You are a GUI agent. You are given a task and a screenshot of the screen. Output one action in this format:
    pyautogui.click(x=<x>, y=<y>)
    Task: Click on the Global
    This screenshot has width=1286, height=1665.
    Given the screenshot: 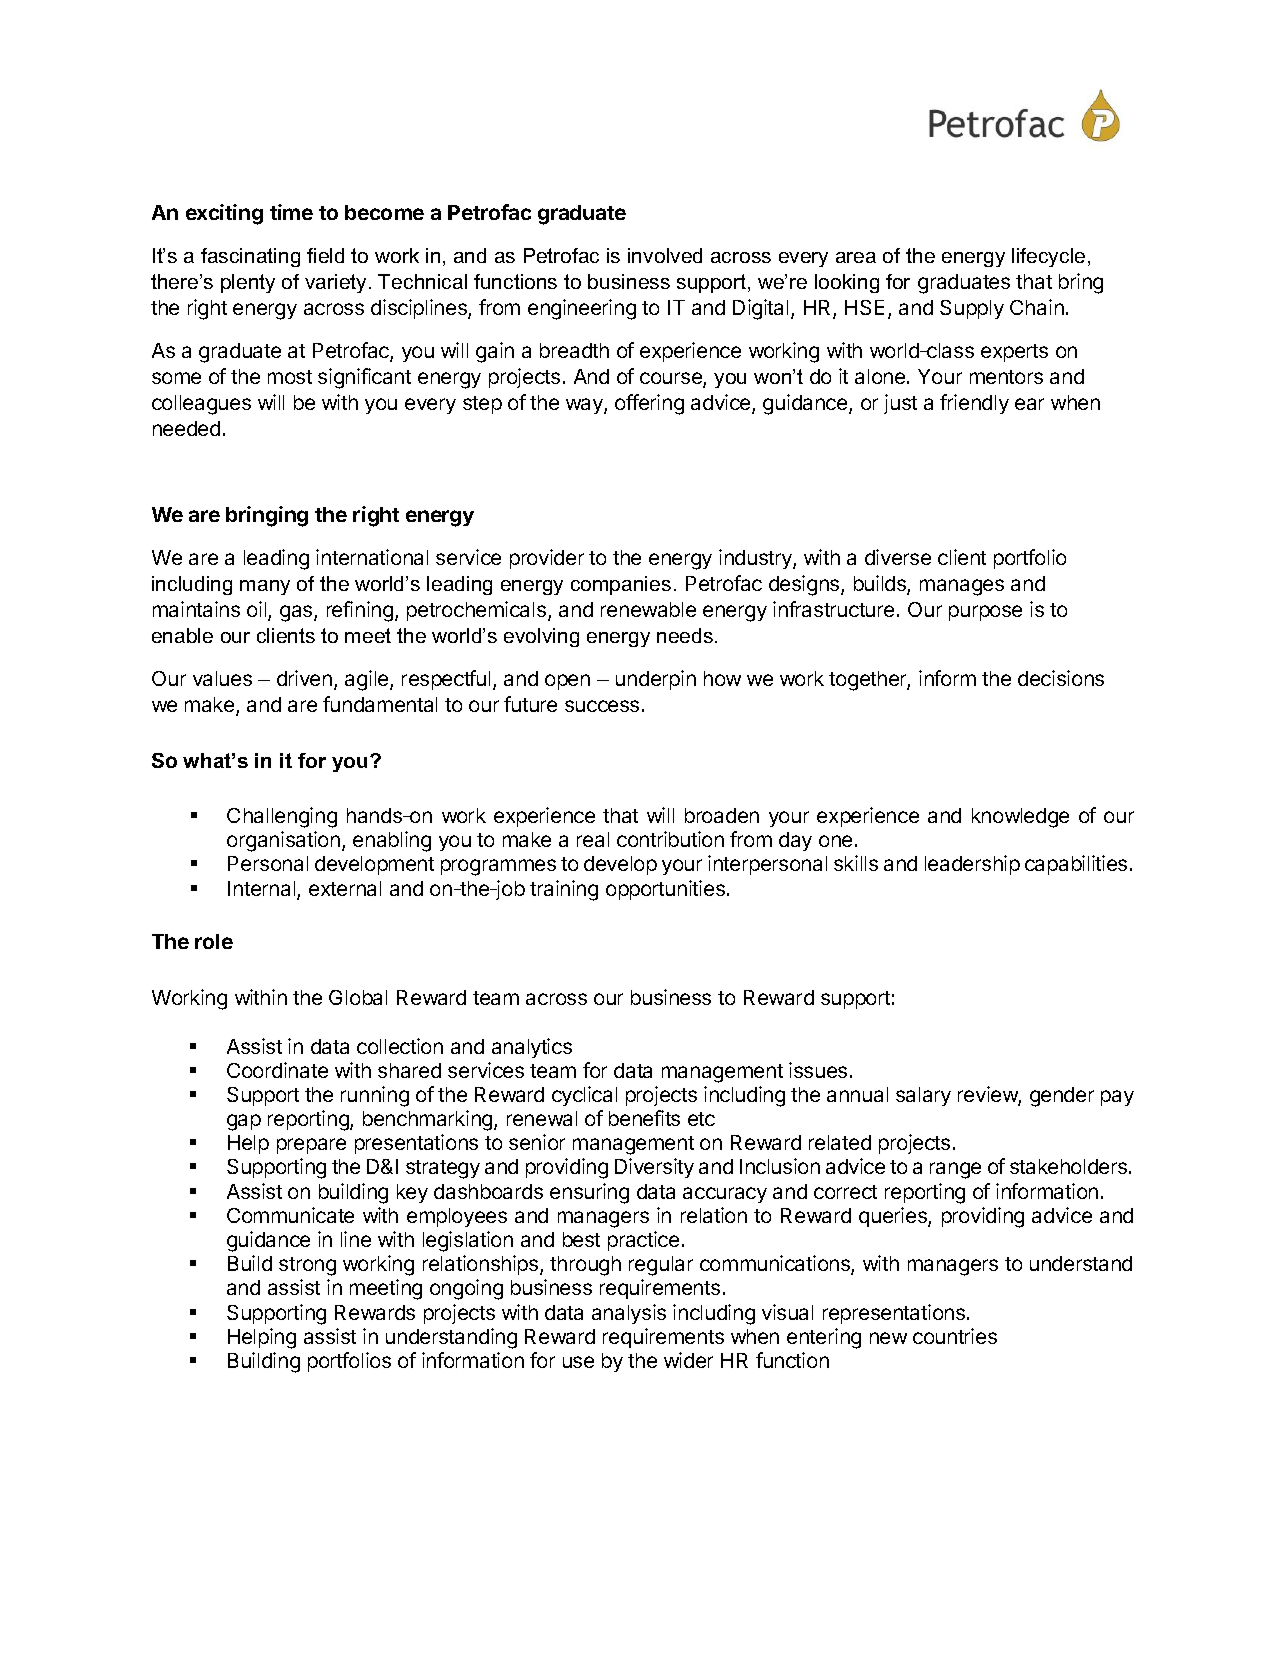 What is the action you would take?
    pyautogui.click(x=358, y=997)
